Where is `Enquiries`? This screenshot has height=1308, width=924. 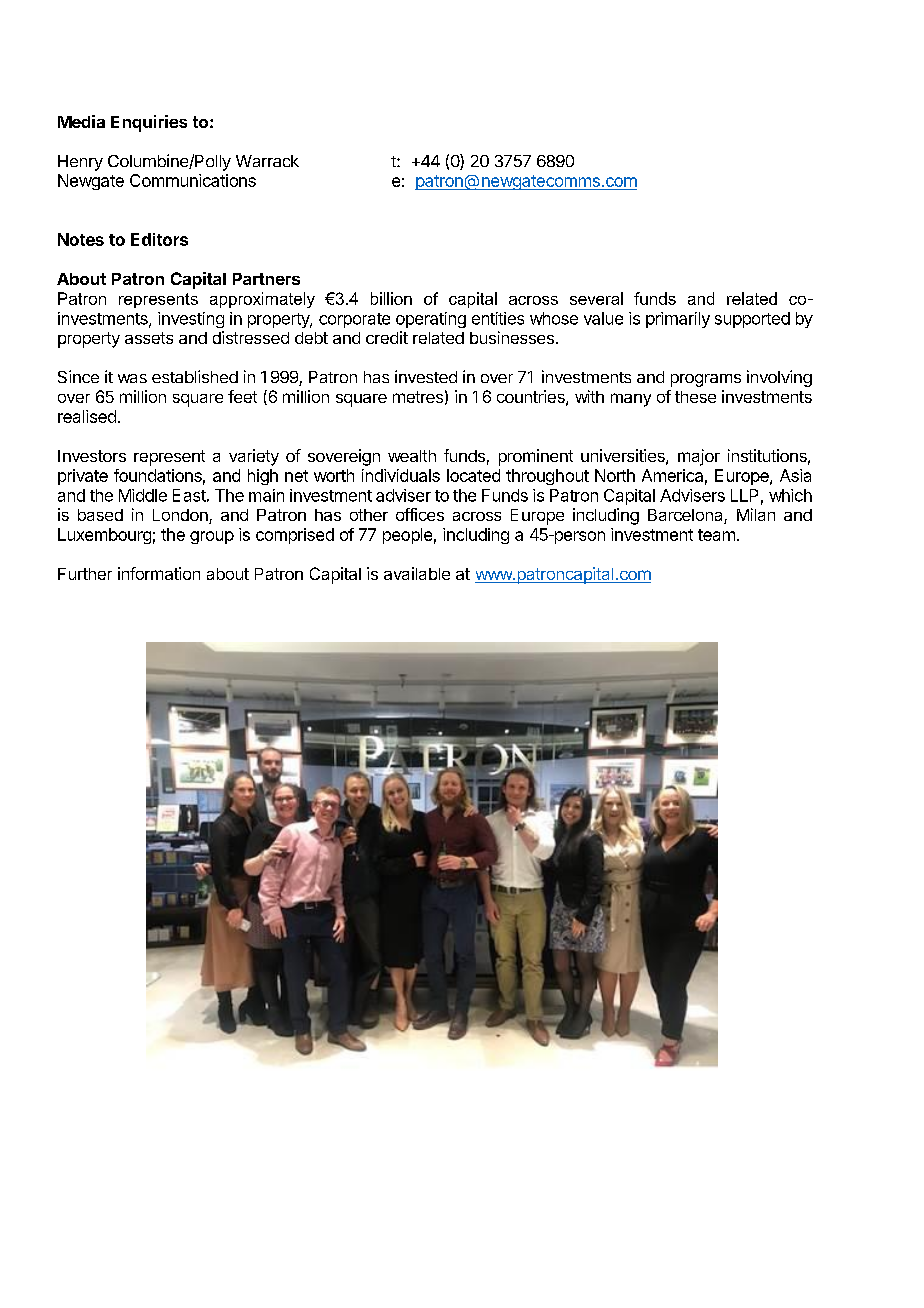
Enquiries is located at coordinates (149, 123).
